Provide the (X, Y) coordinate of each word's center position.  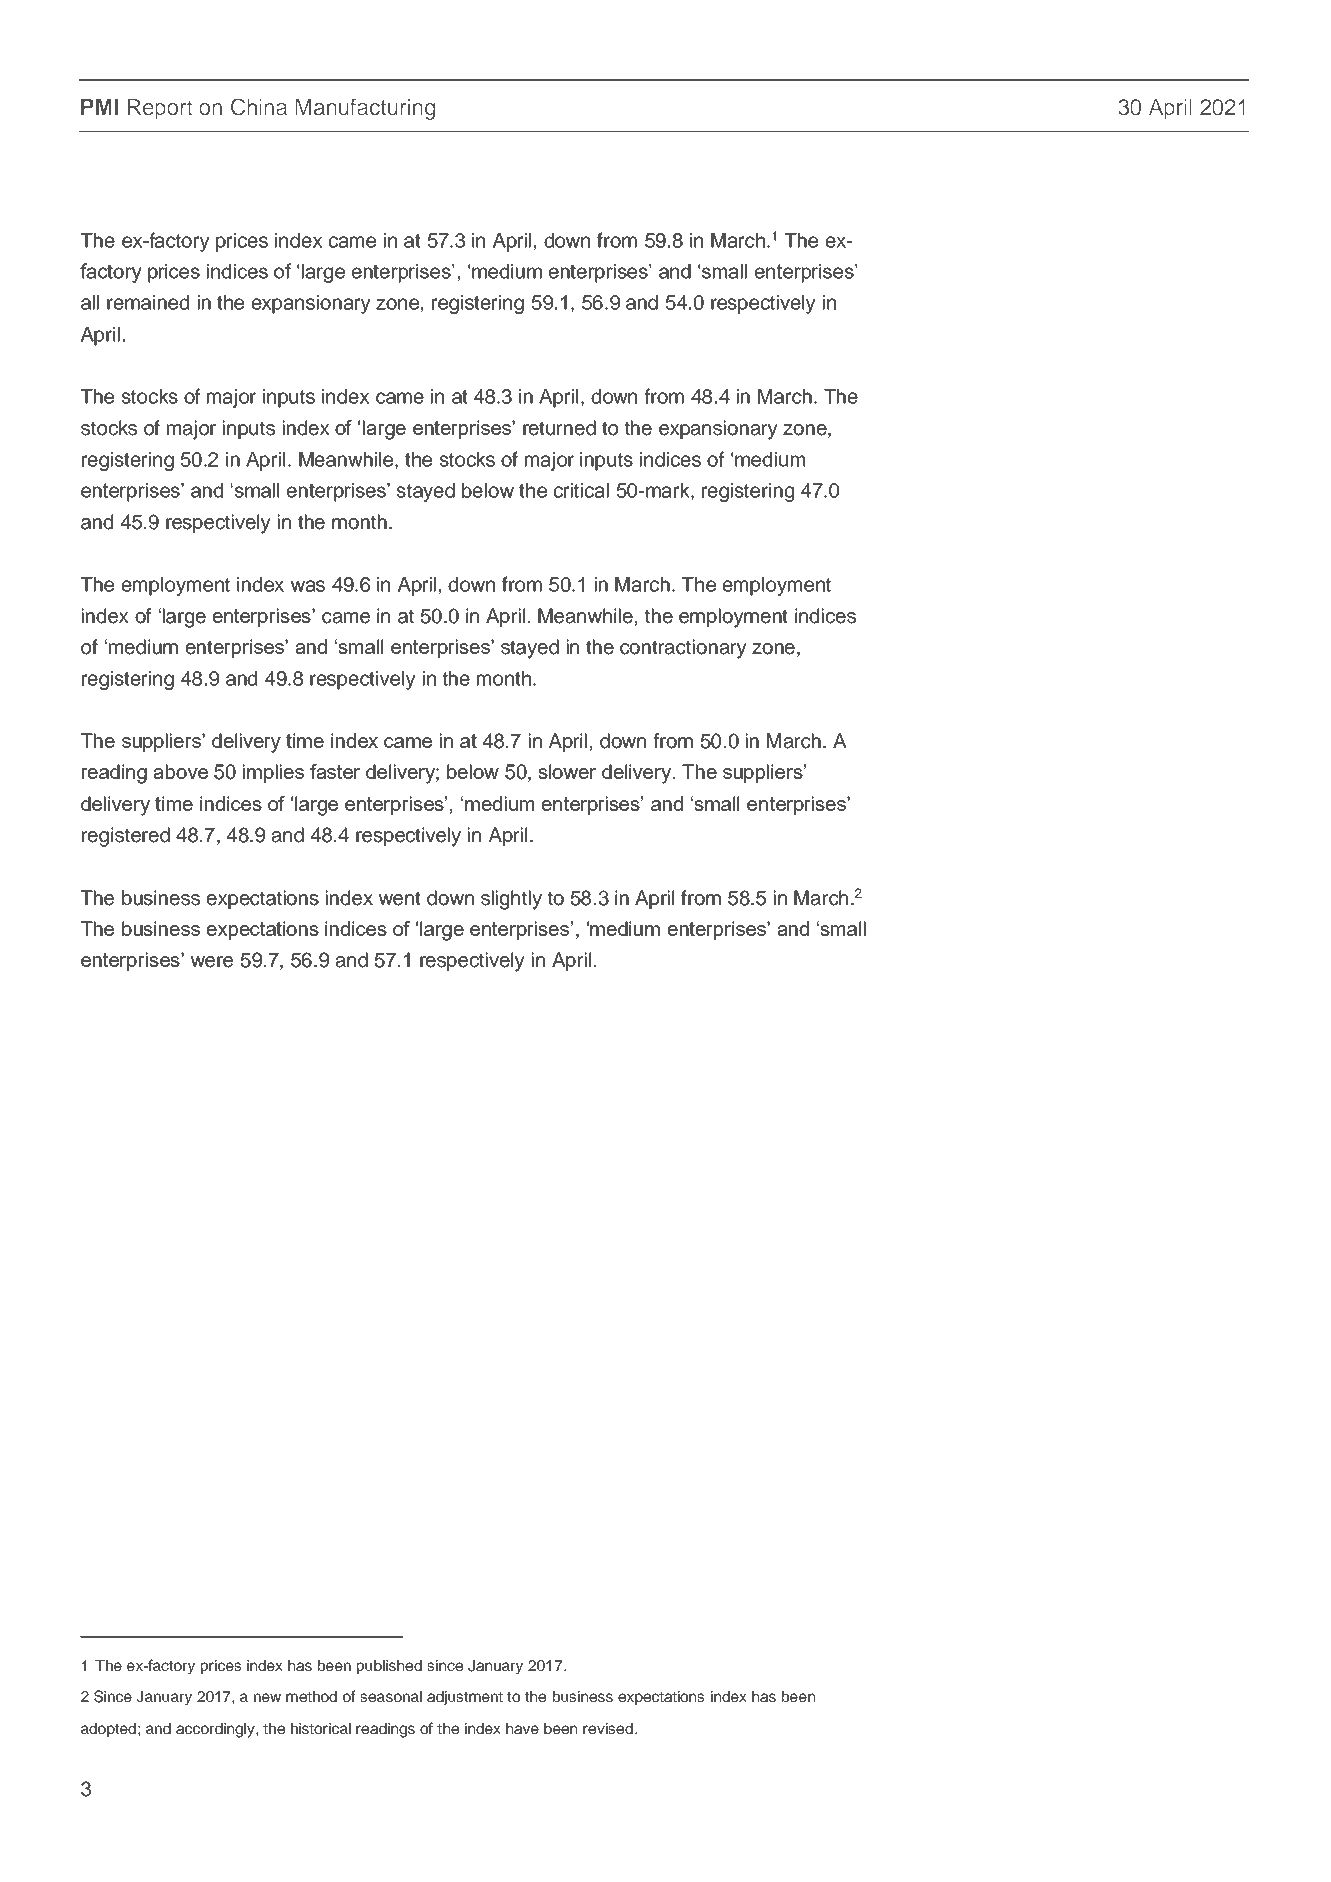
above (180, 771)
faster (335, 771)
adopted (108, 1730)
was (308, 586)
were (212, 962)
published (389, 1667)
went (399, 898)
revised (608, 1728)
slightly (511, 900)
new (267, 1697)
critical (581, 490)
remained (148, 302)
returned (559, 428)
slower (567, 771)
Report (160, 109)
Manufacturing (365, 109)
